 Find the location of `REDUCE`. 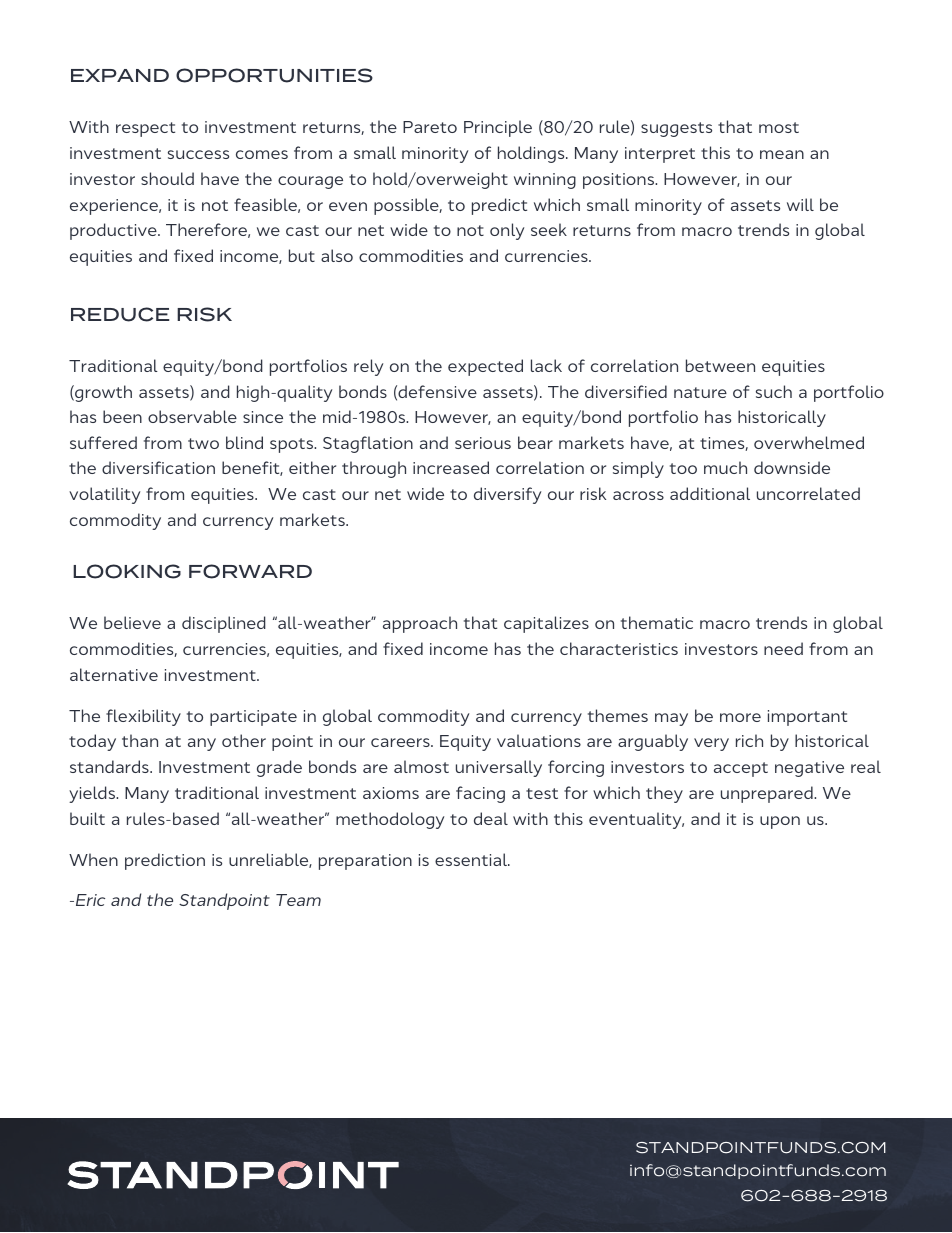

REDUCE is located at coordinates (120, 314).
